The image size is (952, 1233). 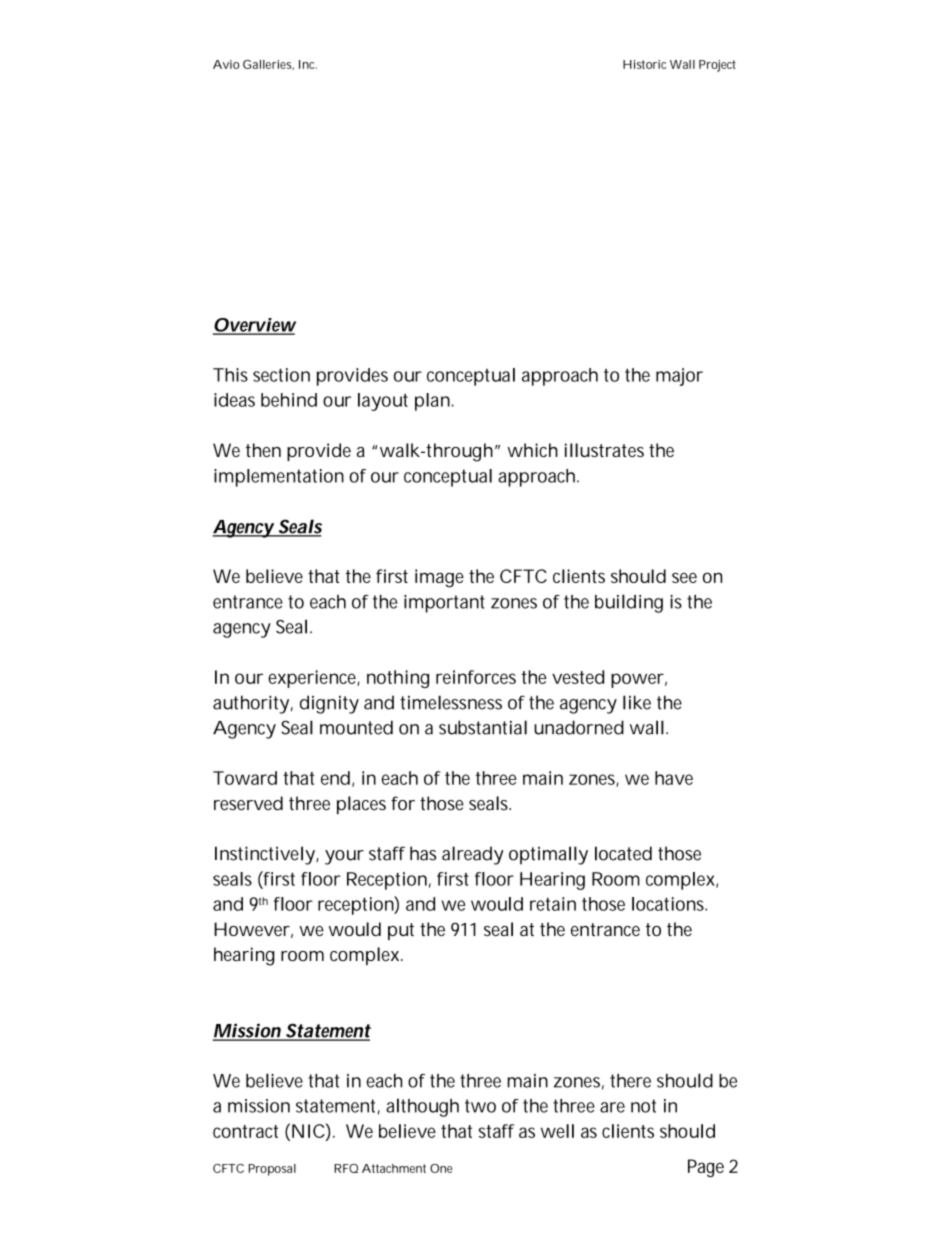 What do you see at coordinates (644, 64) in the page?
I see `Historic` at bounding box center [644, 64].
